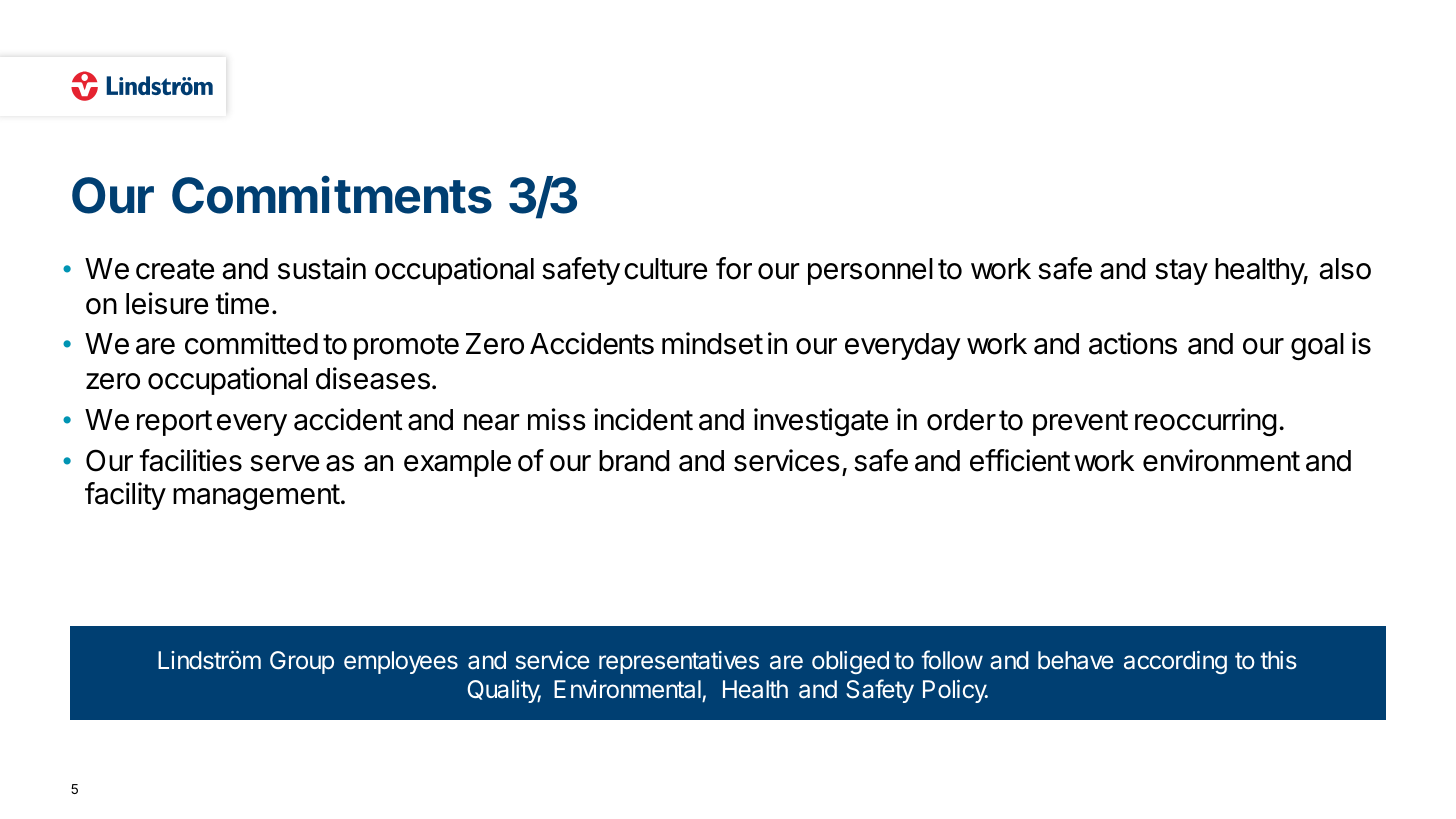  I want to click on Group, so click(302, 662).
